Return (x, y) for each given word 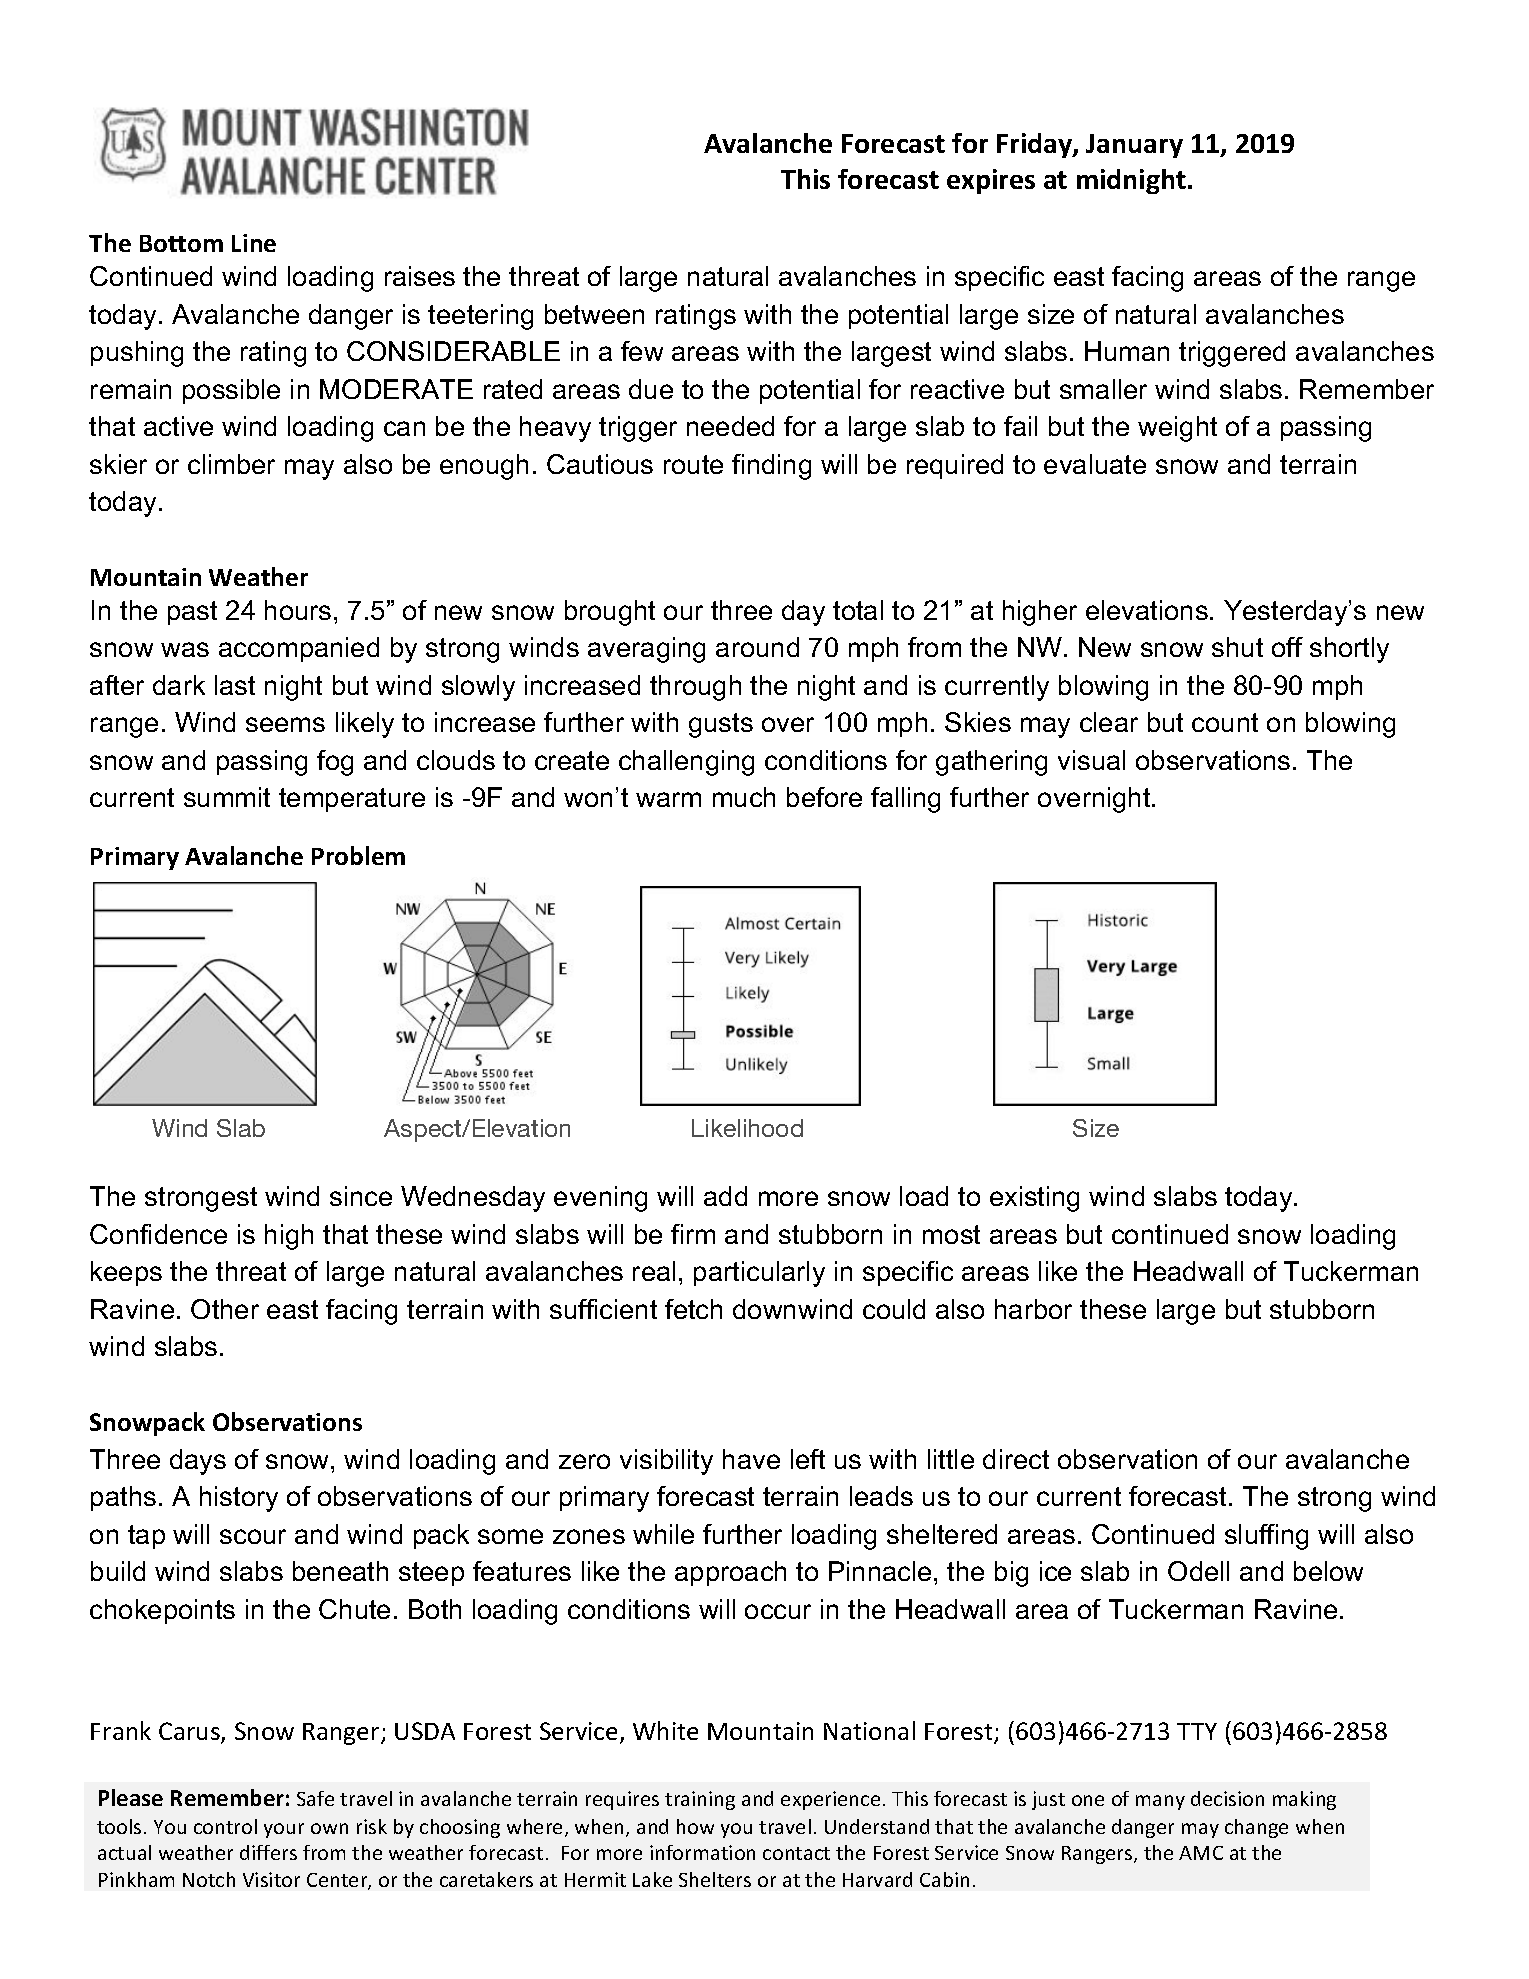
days (198, 1462)
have (751, 1459)
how (695, 1826)
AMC (1201, 1853)
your (284, 1830)
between (594, 314)
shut (1237, 647)
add (725, 1196)
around (757, 647)
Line (254, 243)
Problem (358, 855)
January (1134, 146)
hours (298, 610)
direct (1016, 1459)
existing (1034, 1199)
